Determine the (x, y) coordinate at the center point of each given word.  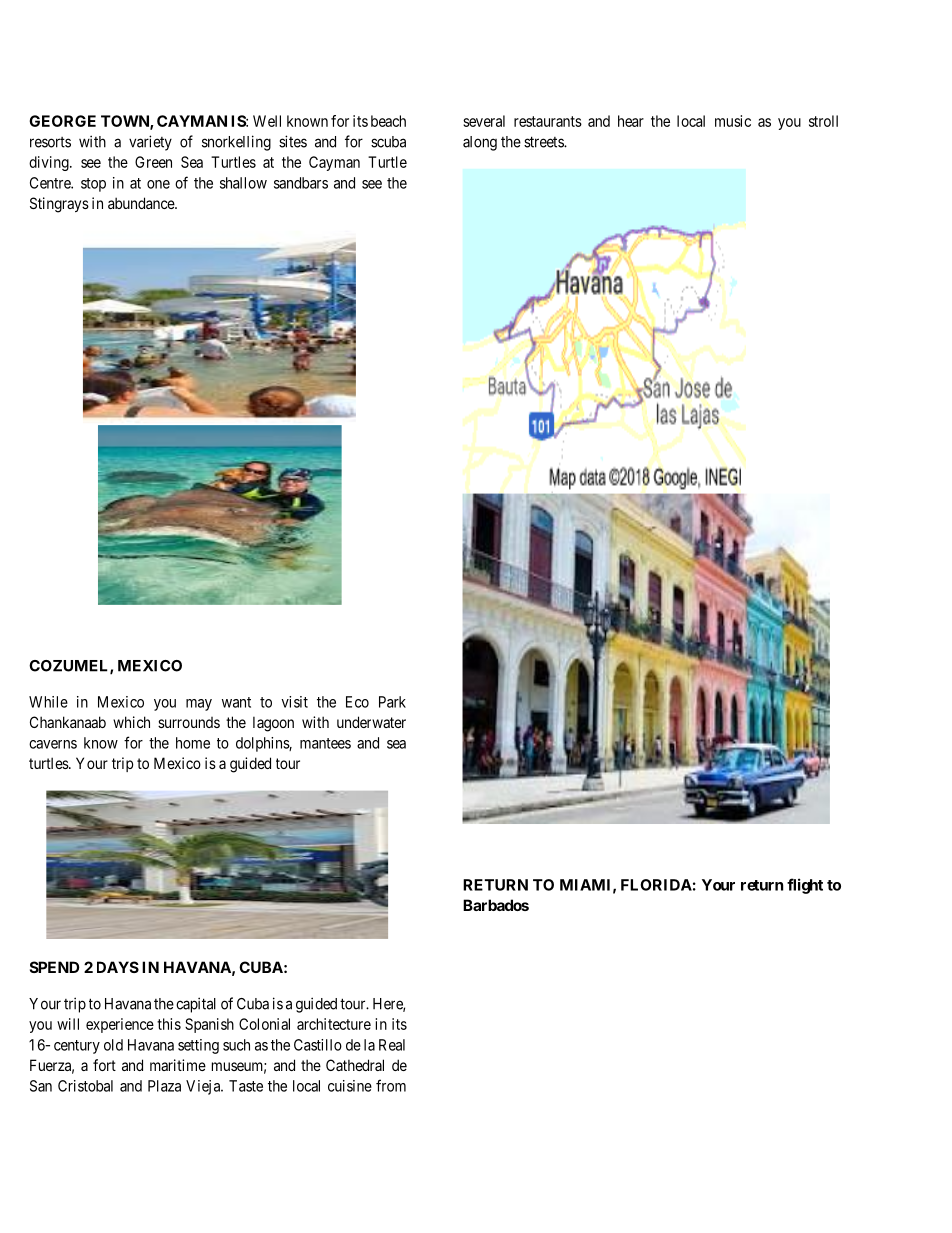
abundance (142, 203)
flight (805, 886)
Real (392, 1045)
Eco (357, 702)
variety (150, 143)
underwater (371, 722)
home (193, 743)
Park (392, 702)
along (480, 143)
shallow (243, 183)
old (113, 1045)
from (391, 1085)
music (733, 121)
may (199, 705)
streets (544, 142)
